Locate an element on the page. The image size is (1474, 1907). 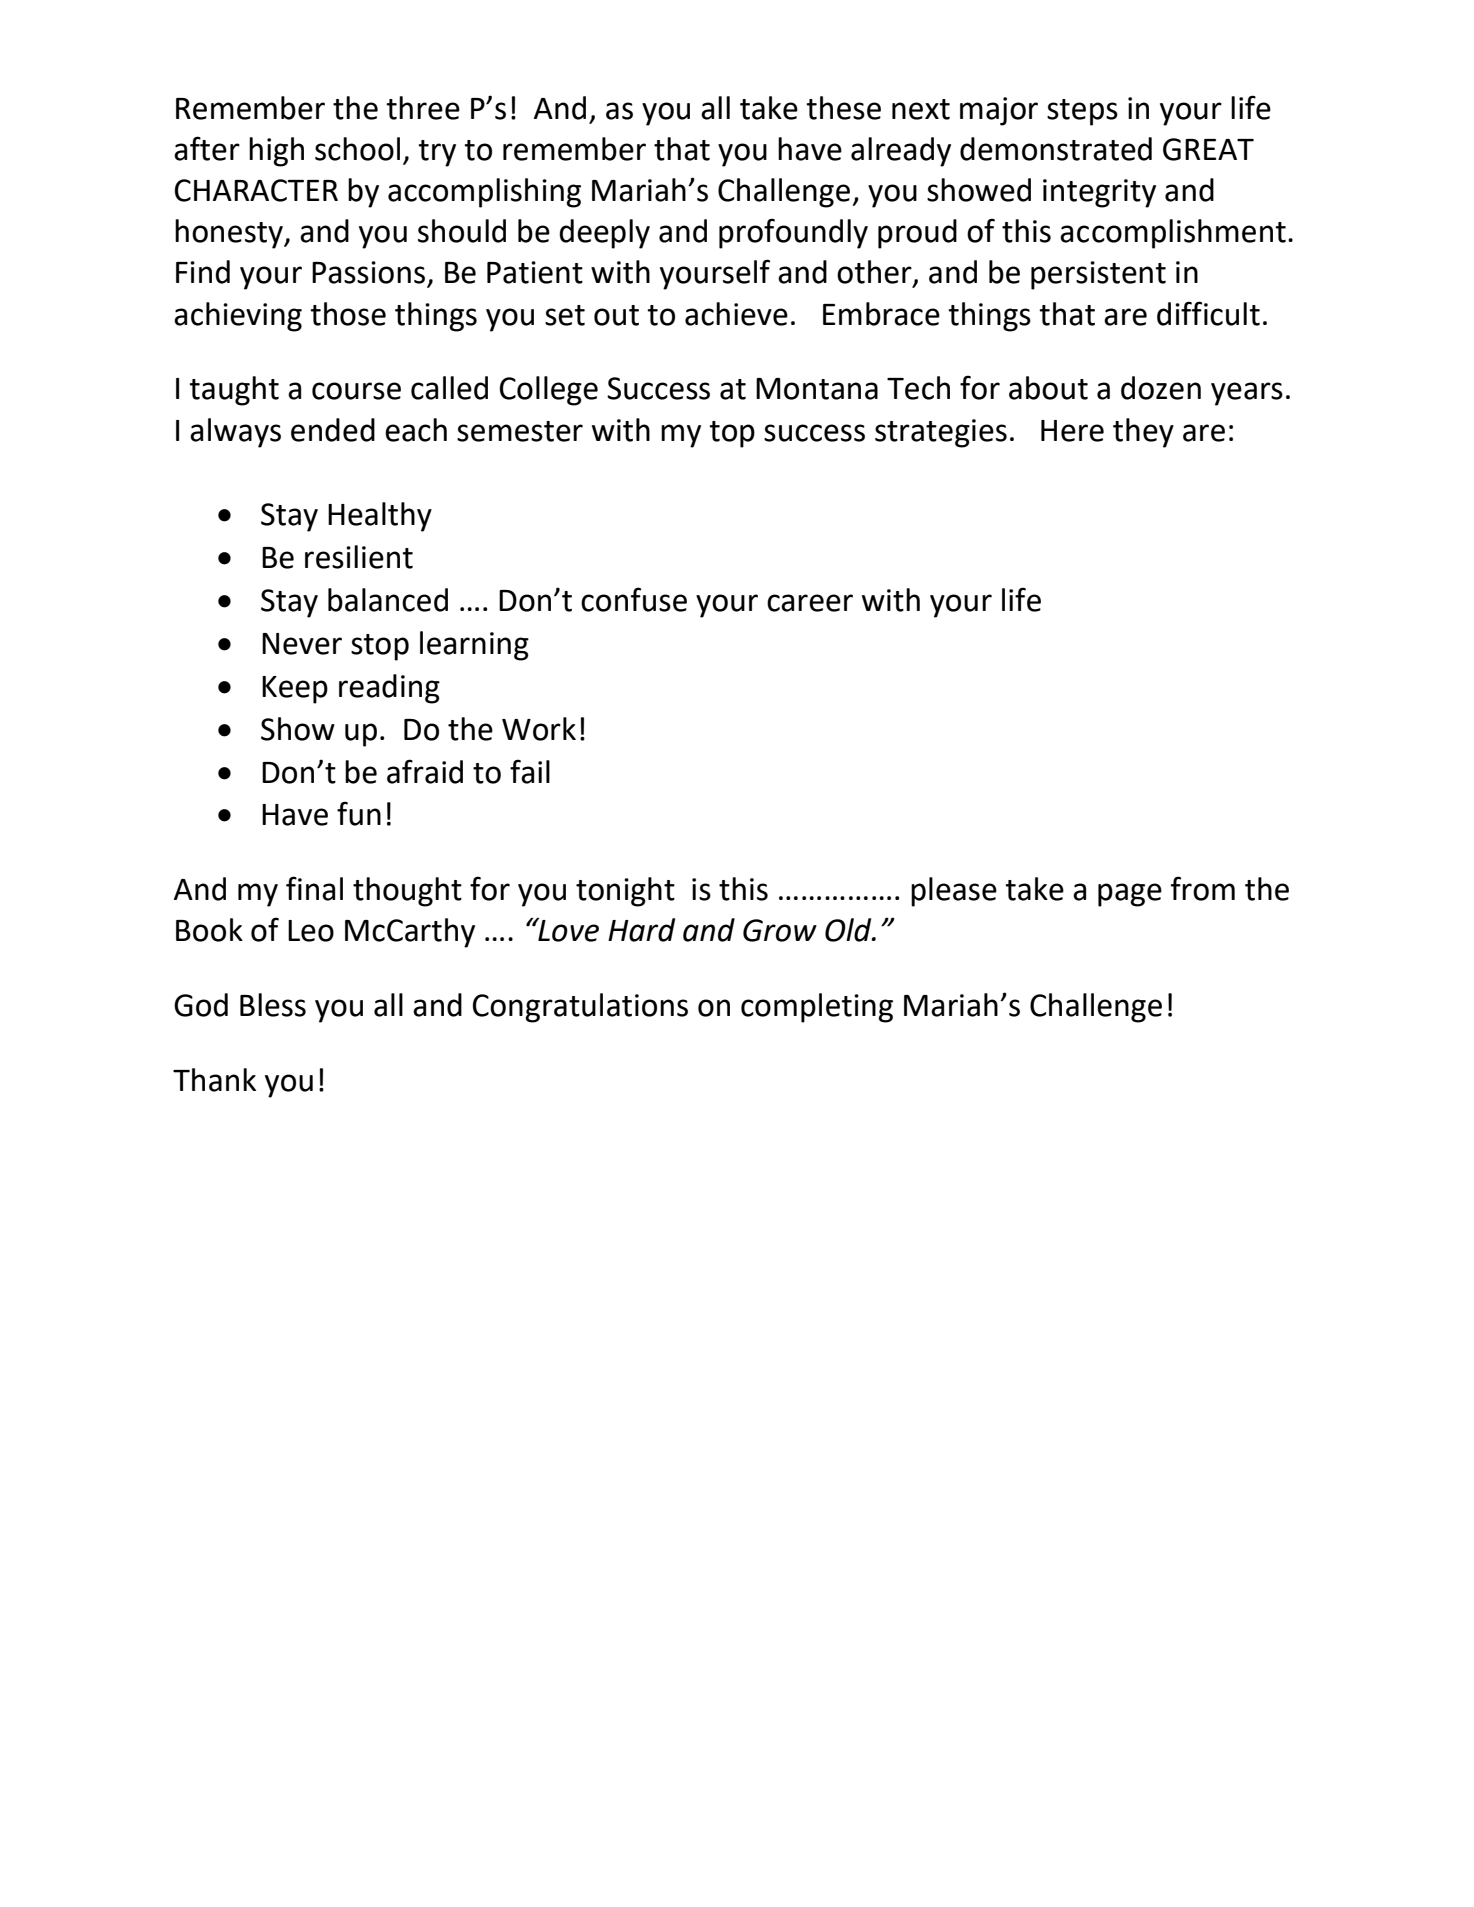
achieve is located at coordinates (736, 314).
